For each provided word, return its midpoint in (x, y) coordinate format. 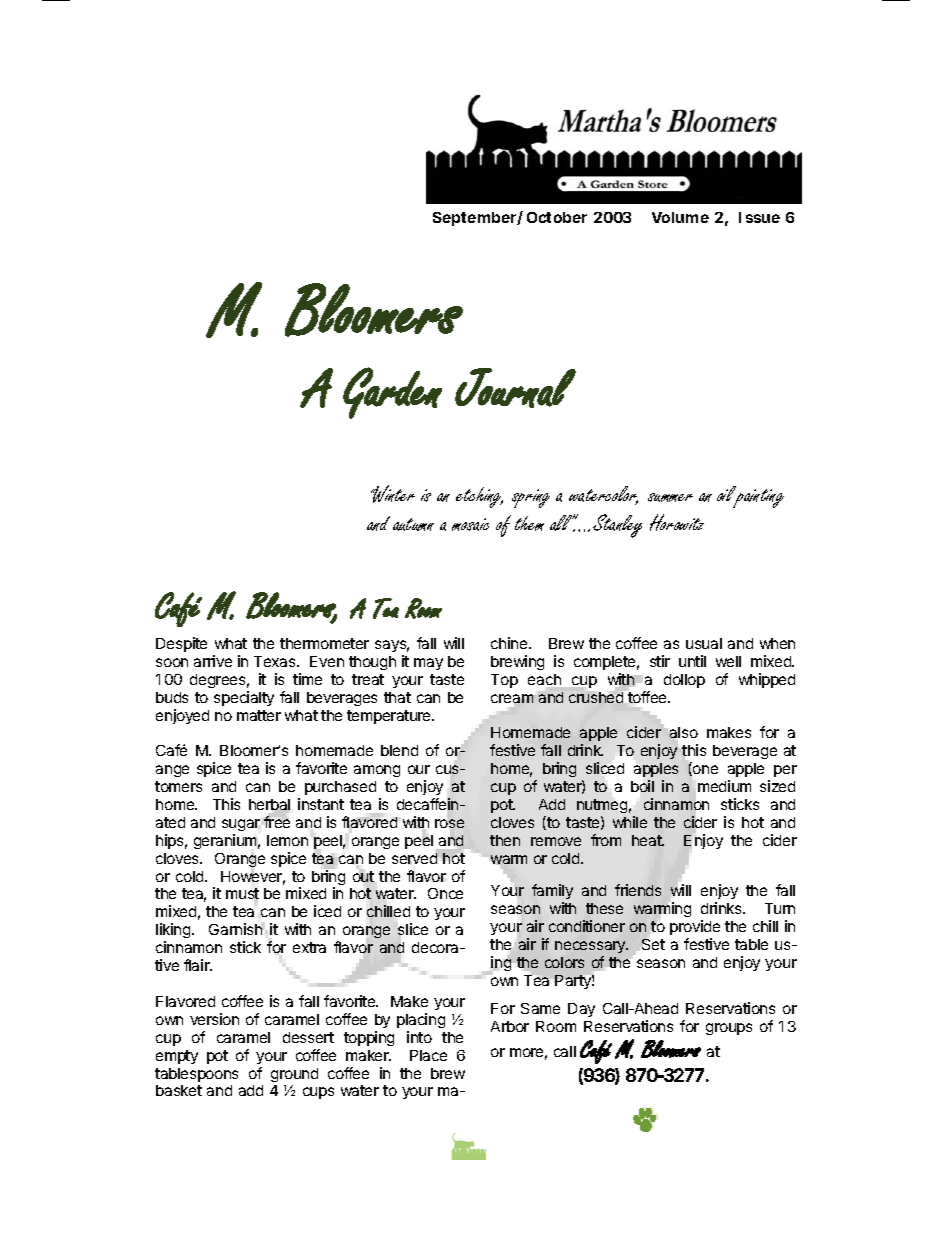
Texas (276, 661)
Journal (515, 388)
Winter (393, 494)
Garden (392, 393)
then (505, 840)
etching (479, 497)
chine (510, 643)
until (692, 661)
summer (670, 497)
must (242, 895)
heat (648, 840)
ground (294, 1075)
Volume (680, 217)
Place (428, 1055)
